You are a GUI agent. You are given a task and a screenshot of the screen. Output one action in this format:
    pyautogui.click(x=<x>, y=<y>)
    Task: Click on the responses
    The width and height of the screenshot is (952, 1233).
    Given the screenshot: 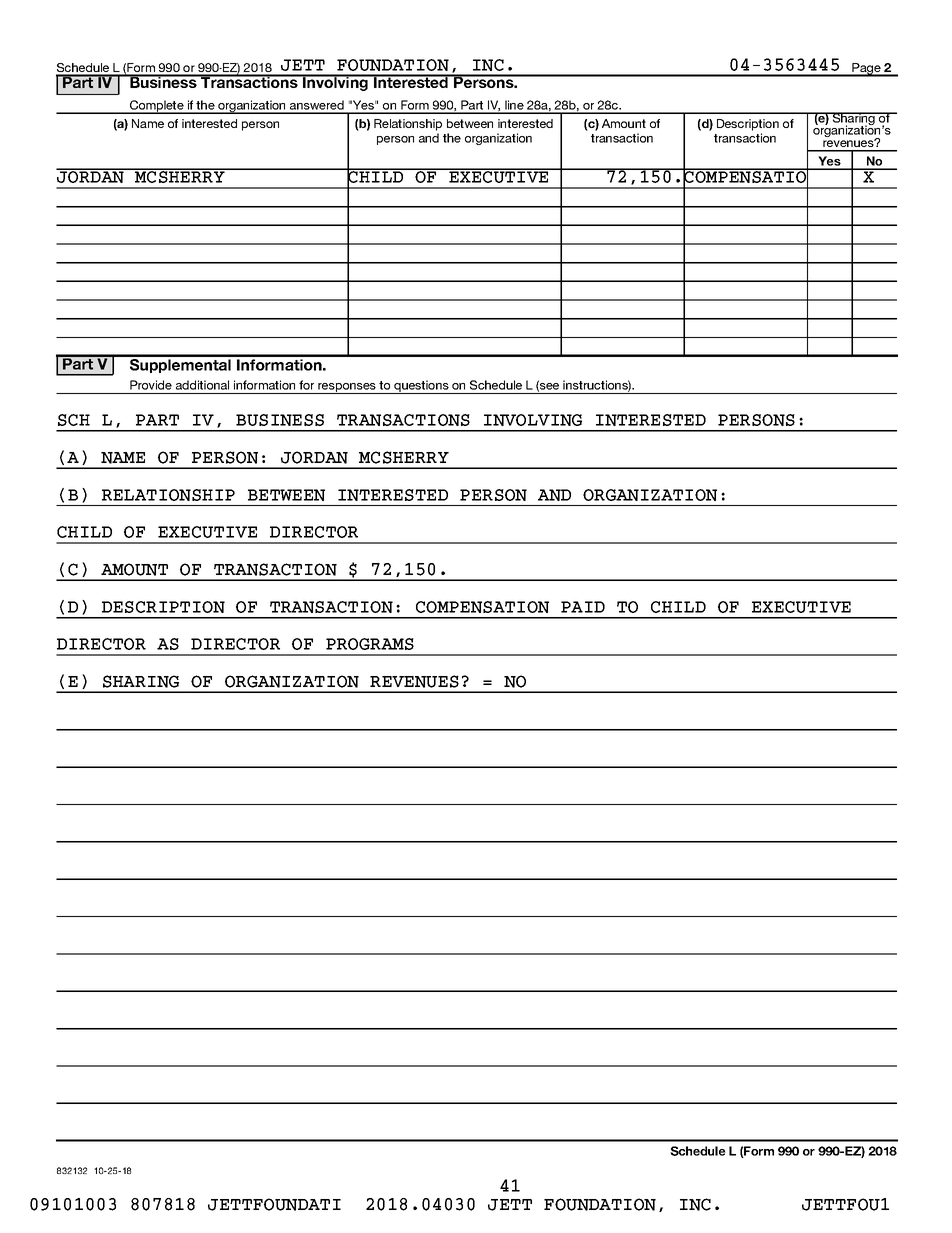 What is the action you would take?
    pyautogui.click(x=347, y=388)
